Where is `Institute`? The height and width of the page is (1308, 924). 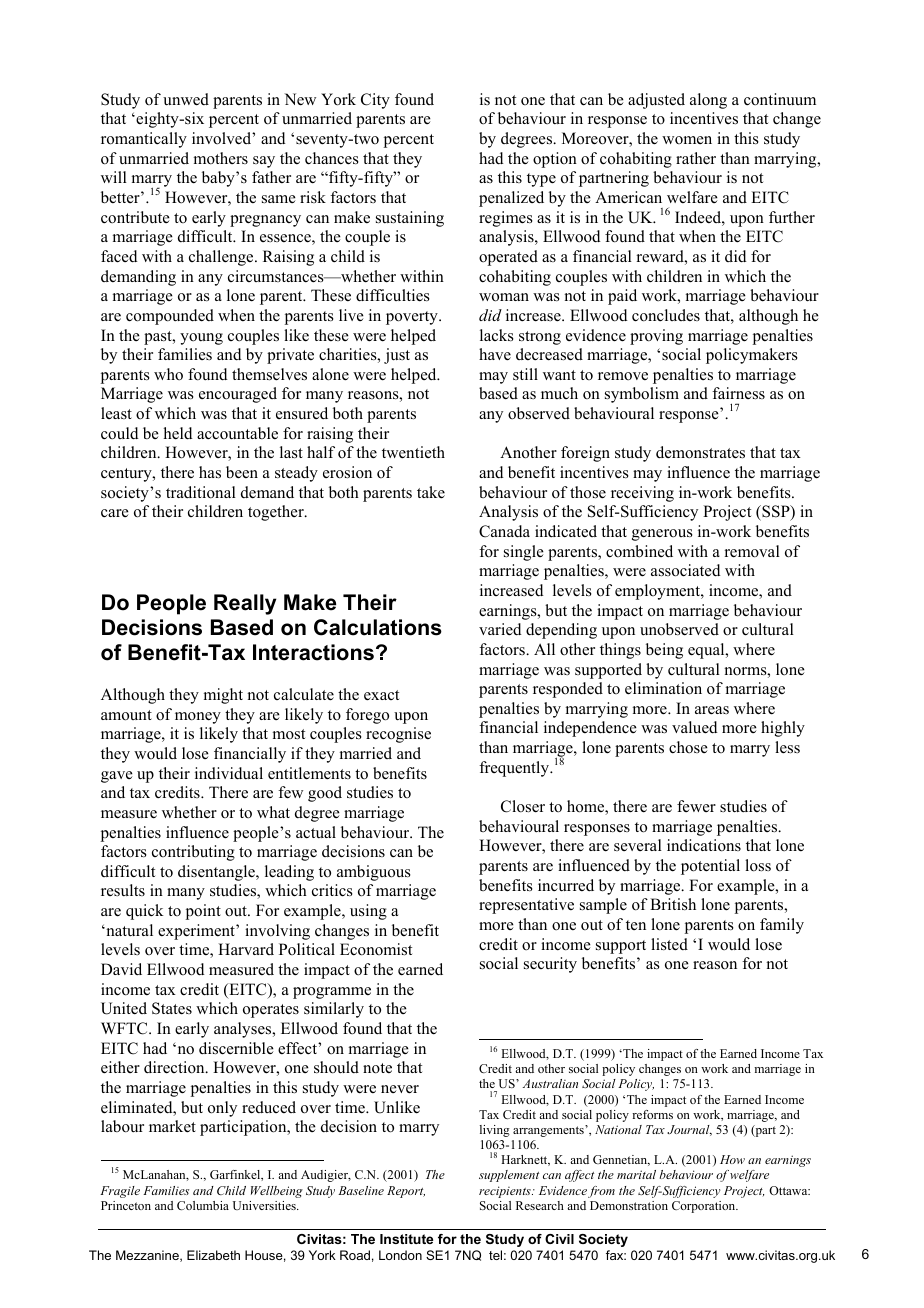
Institute is located at coordinates (406, 1239).
